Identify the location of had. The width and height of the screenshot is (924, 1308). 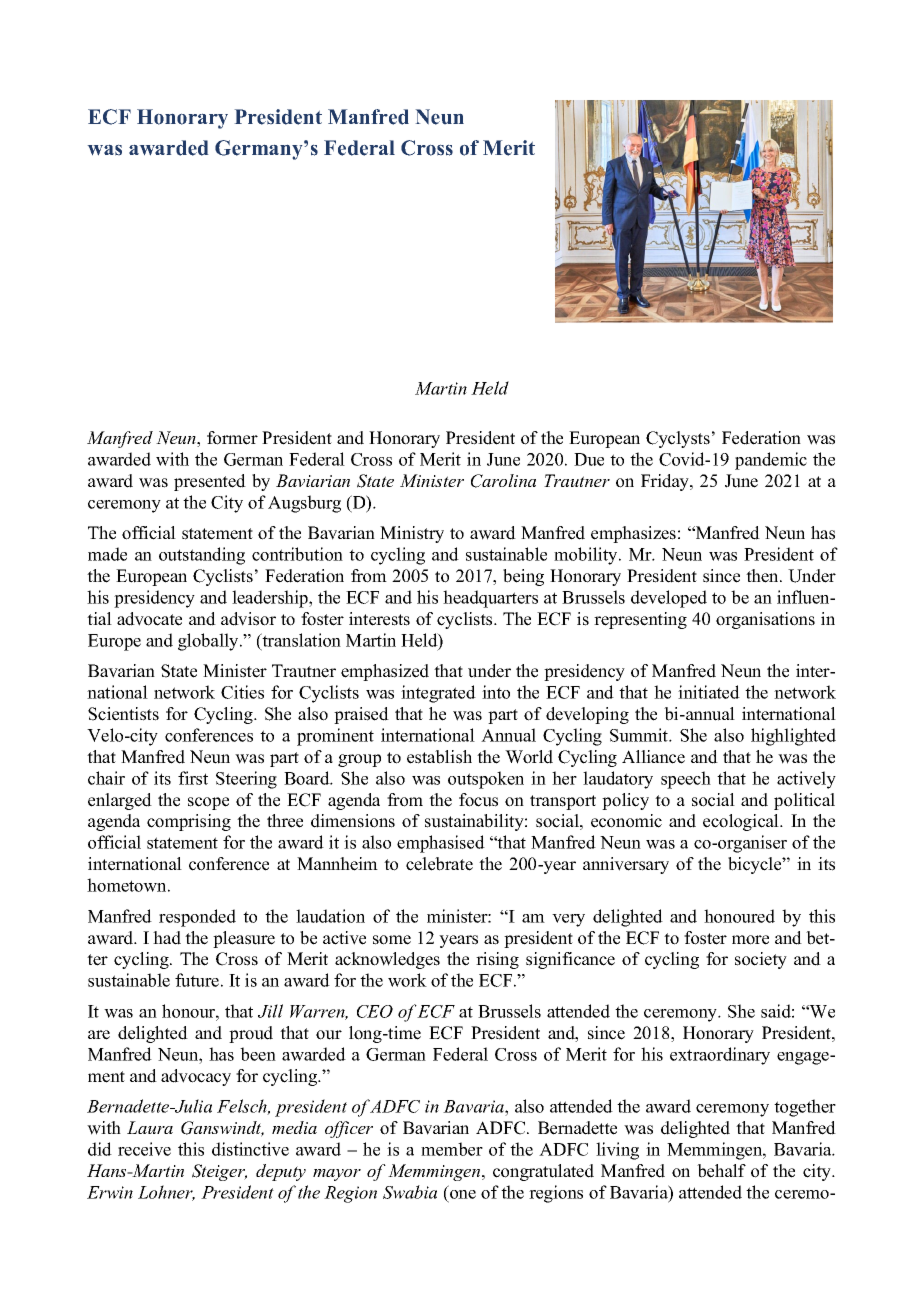
(167, 938).
